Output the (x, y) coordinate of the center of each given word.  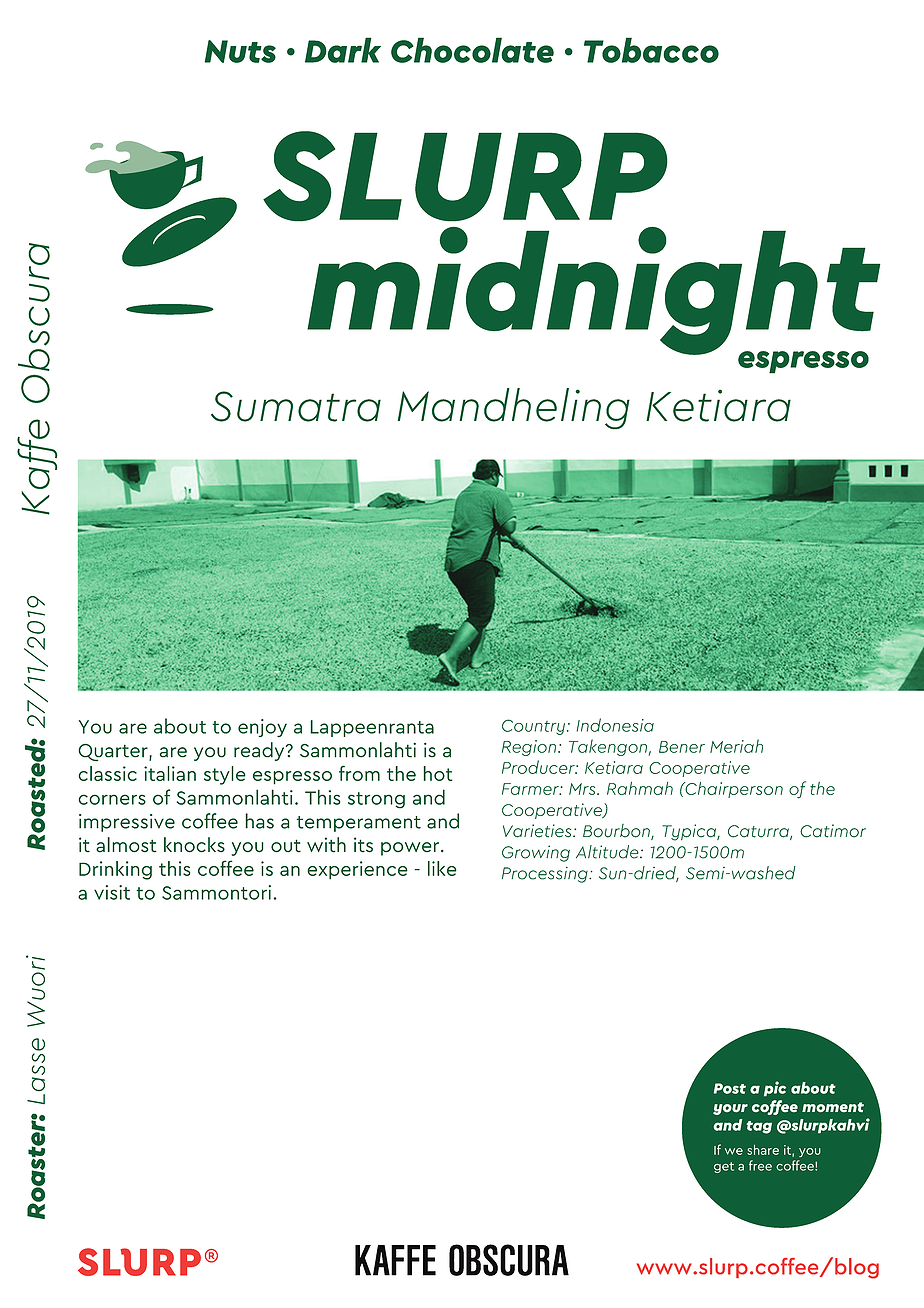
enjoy (262, 728)
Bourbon (617, 832)
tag (759, 1127)
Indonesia (615, 725)
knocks (194, 845)
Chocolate (472, 50)
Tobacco (651, 50)
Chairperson (733, 790)
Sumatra (296, 406)
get (724, 1167)
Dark (343, 50)
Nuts (240, 51)
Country (533, 727)
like (442, 868)
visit (112, 892)
